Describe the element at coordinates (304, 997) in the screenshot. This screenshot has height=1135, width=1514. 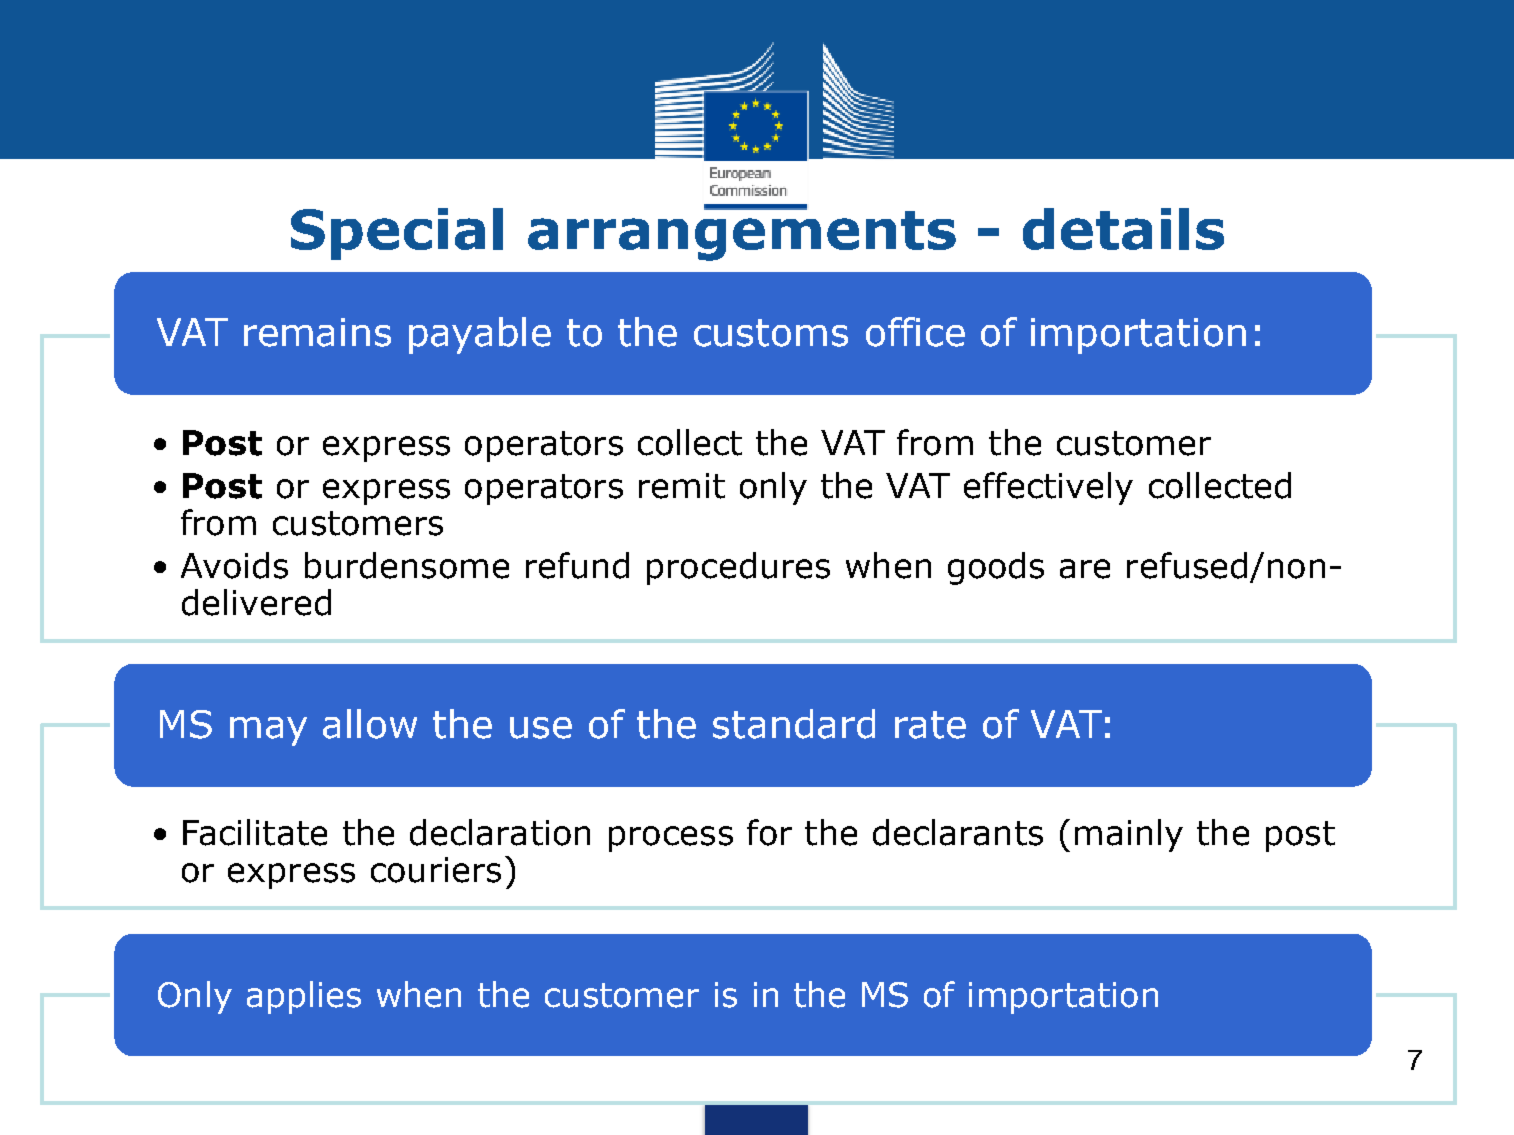
I see `applies` at that location.
